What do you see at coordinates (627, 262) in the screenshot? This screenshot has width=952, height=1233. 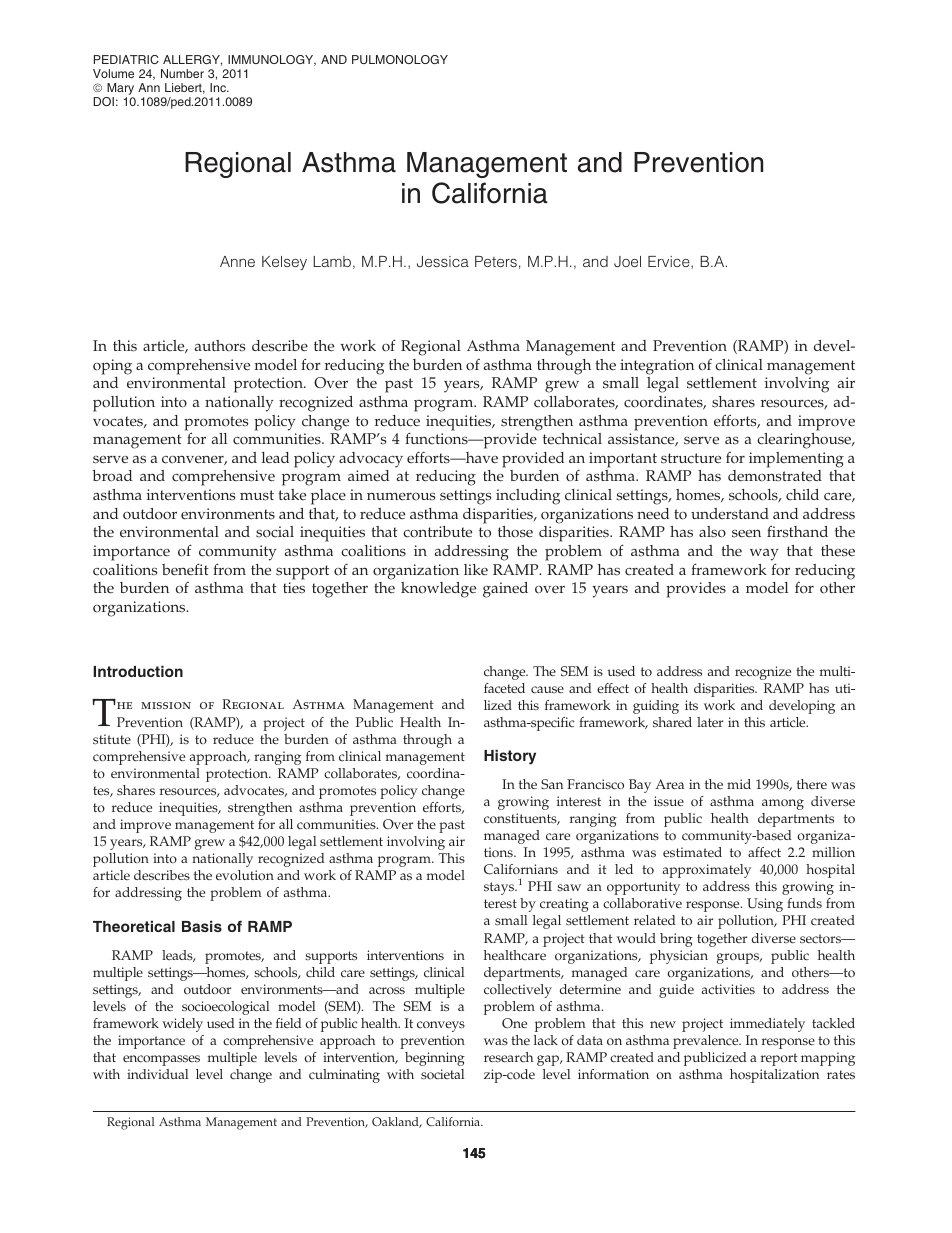 I see `Joel` at bounding box center [627, 262].
